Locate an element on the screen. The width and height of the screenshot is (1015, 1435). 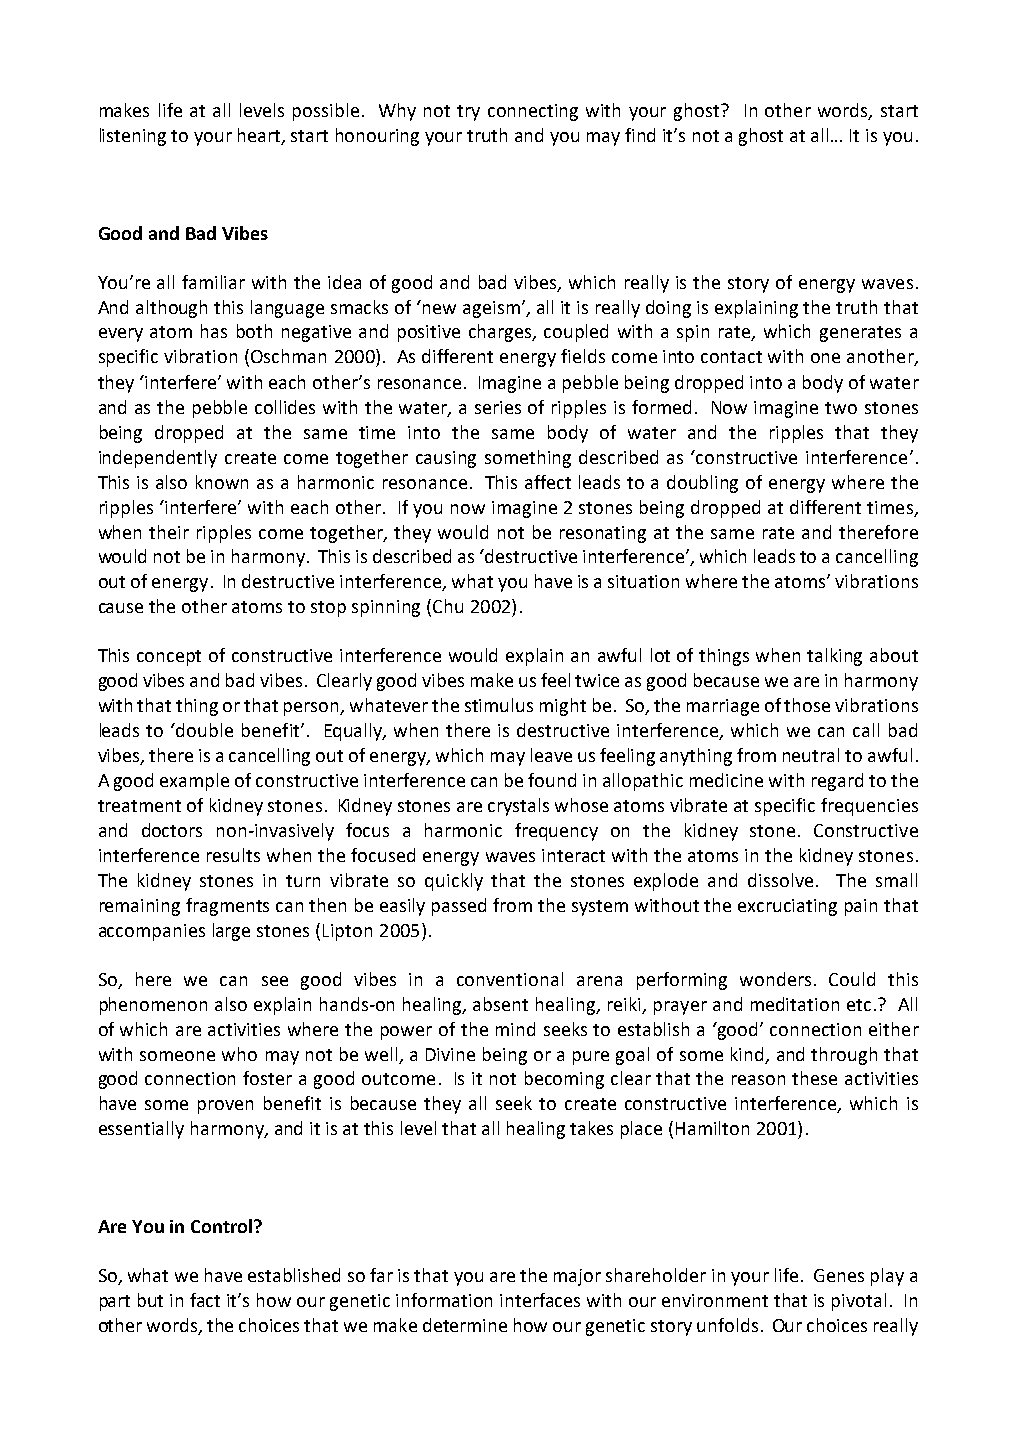
phenomenon is located at coordinates (153, 1006).
